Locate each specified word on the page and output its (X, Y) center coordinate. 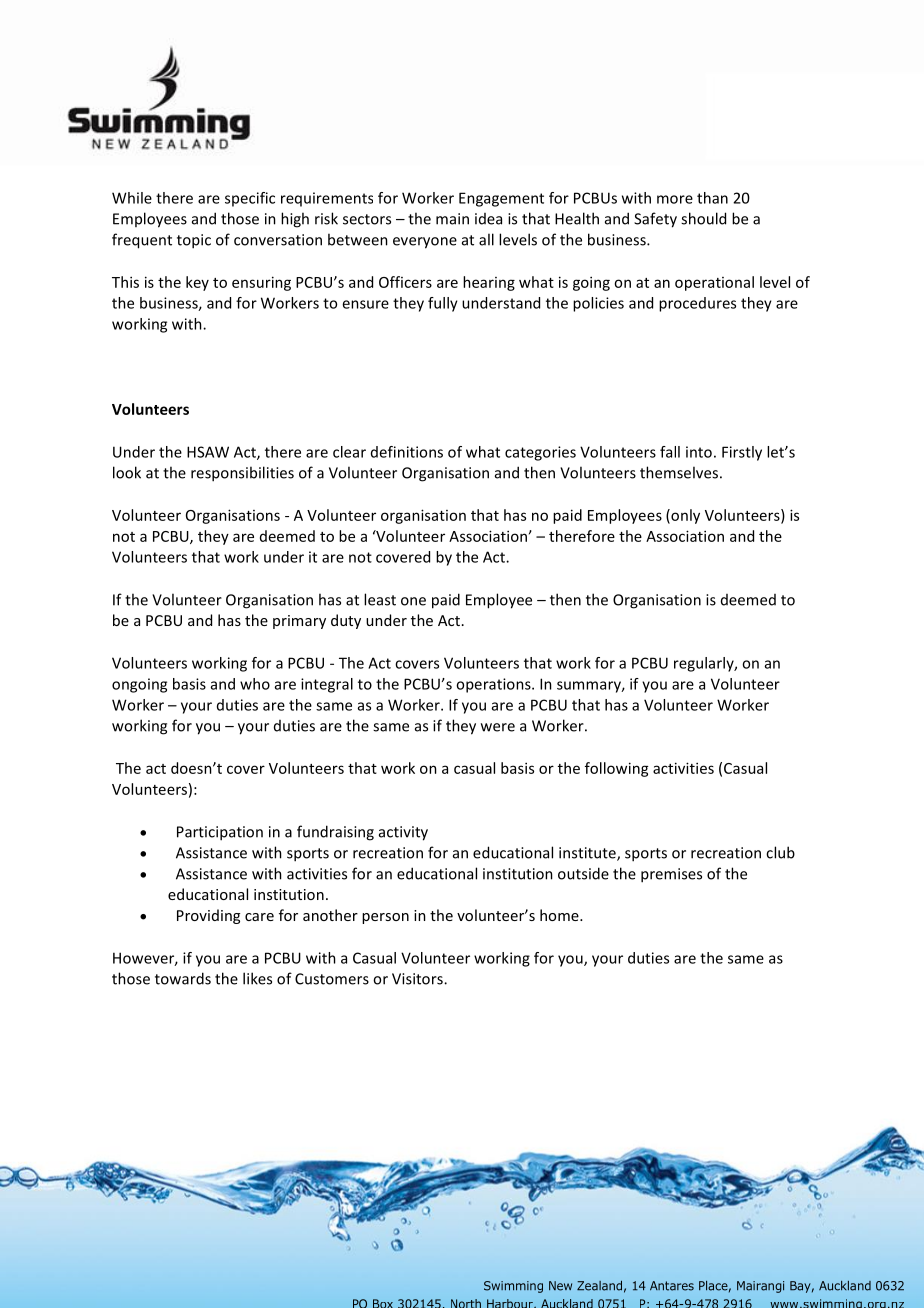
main (452, 219)
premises (671, 875)
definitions (407, 452)
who (255, 684)
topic (194, 241)
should (703, 218)
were (498, 727)
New (560, 1286)
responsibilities (242, 474)
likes (257, 978)
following (617, 769)
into (699, 452)
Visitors (418, 979)
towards (183, 978)
